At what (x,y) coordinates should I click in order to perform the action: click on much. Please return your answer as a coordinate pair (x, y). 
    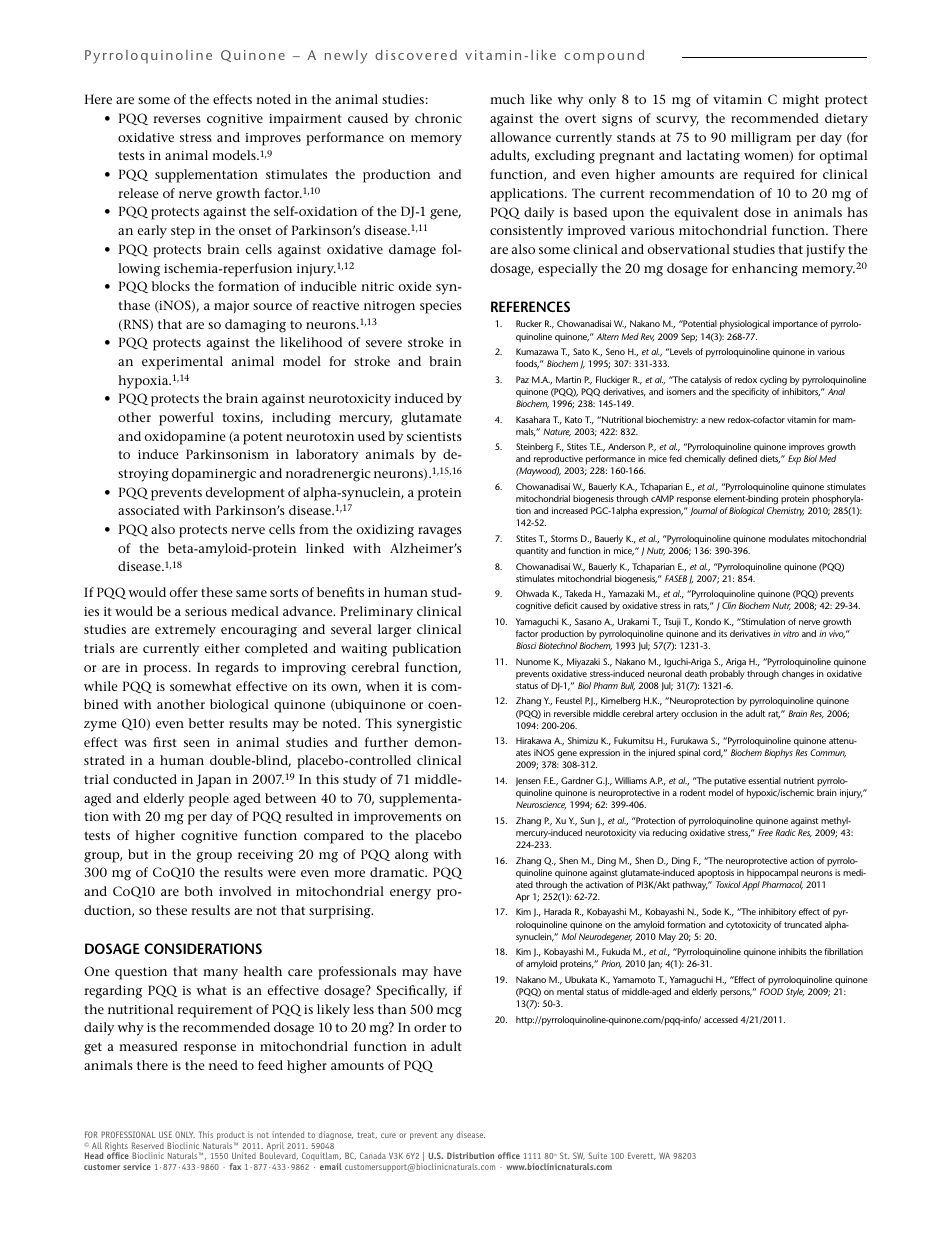
    Looking at the image, I should click on (507, 99).
